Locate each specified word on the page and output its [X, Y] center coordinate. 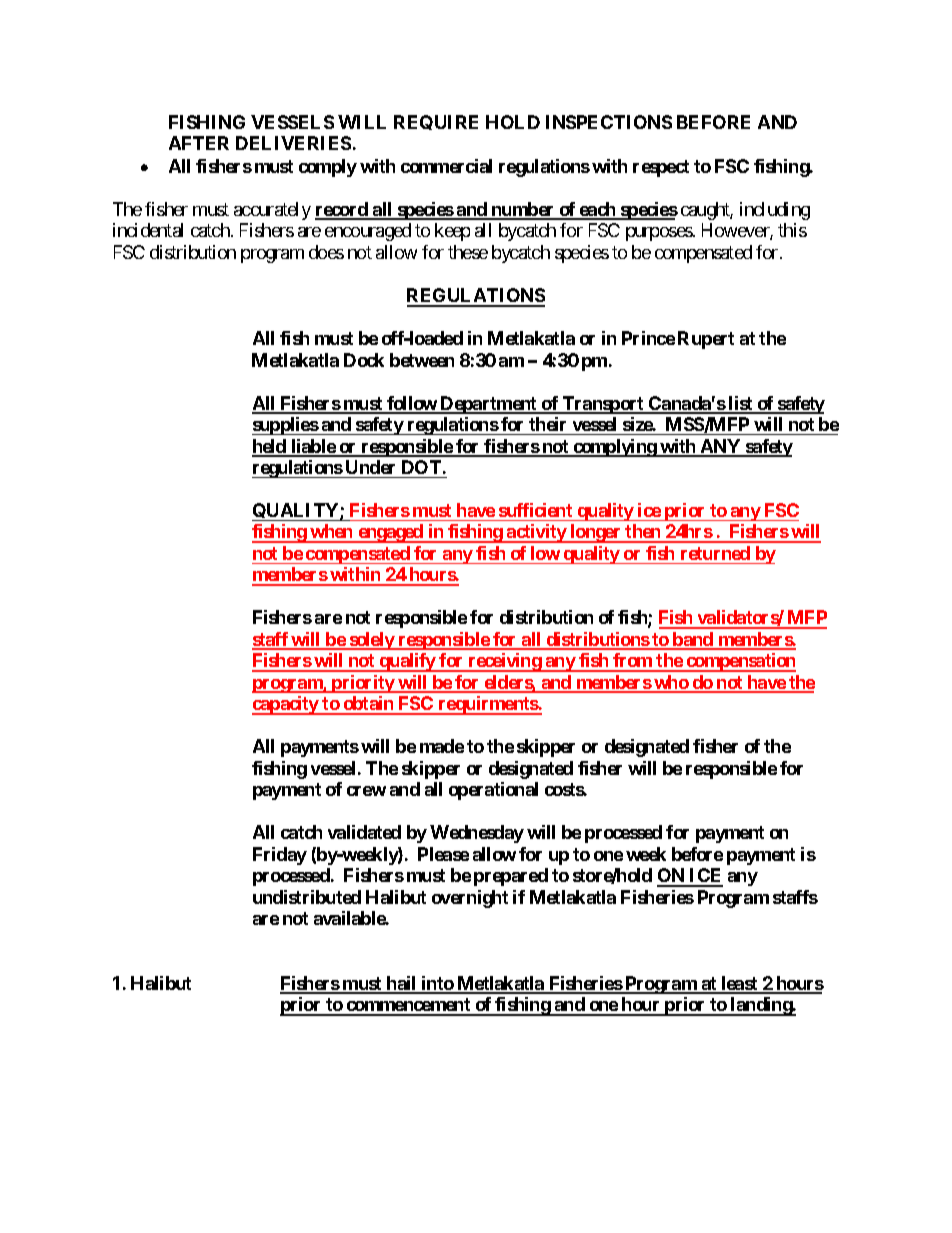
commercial [446, 166]
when [332, 533]
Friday [280, 856]
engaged [390, 533]
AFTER [199, 143]
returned [715, 553]
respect [661, 168]
